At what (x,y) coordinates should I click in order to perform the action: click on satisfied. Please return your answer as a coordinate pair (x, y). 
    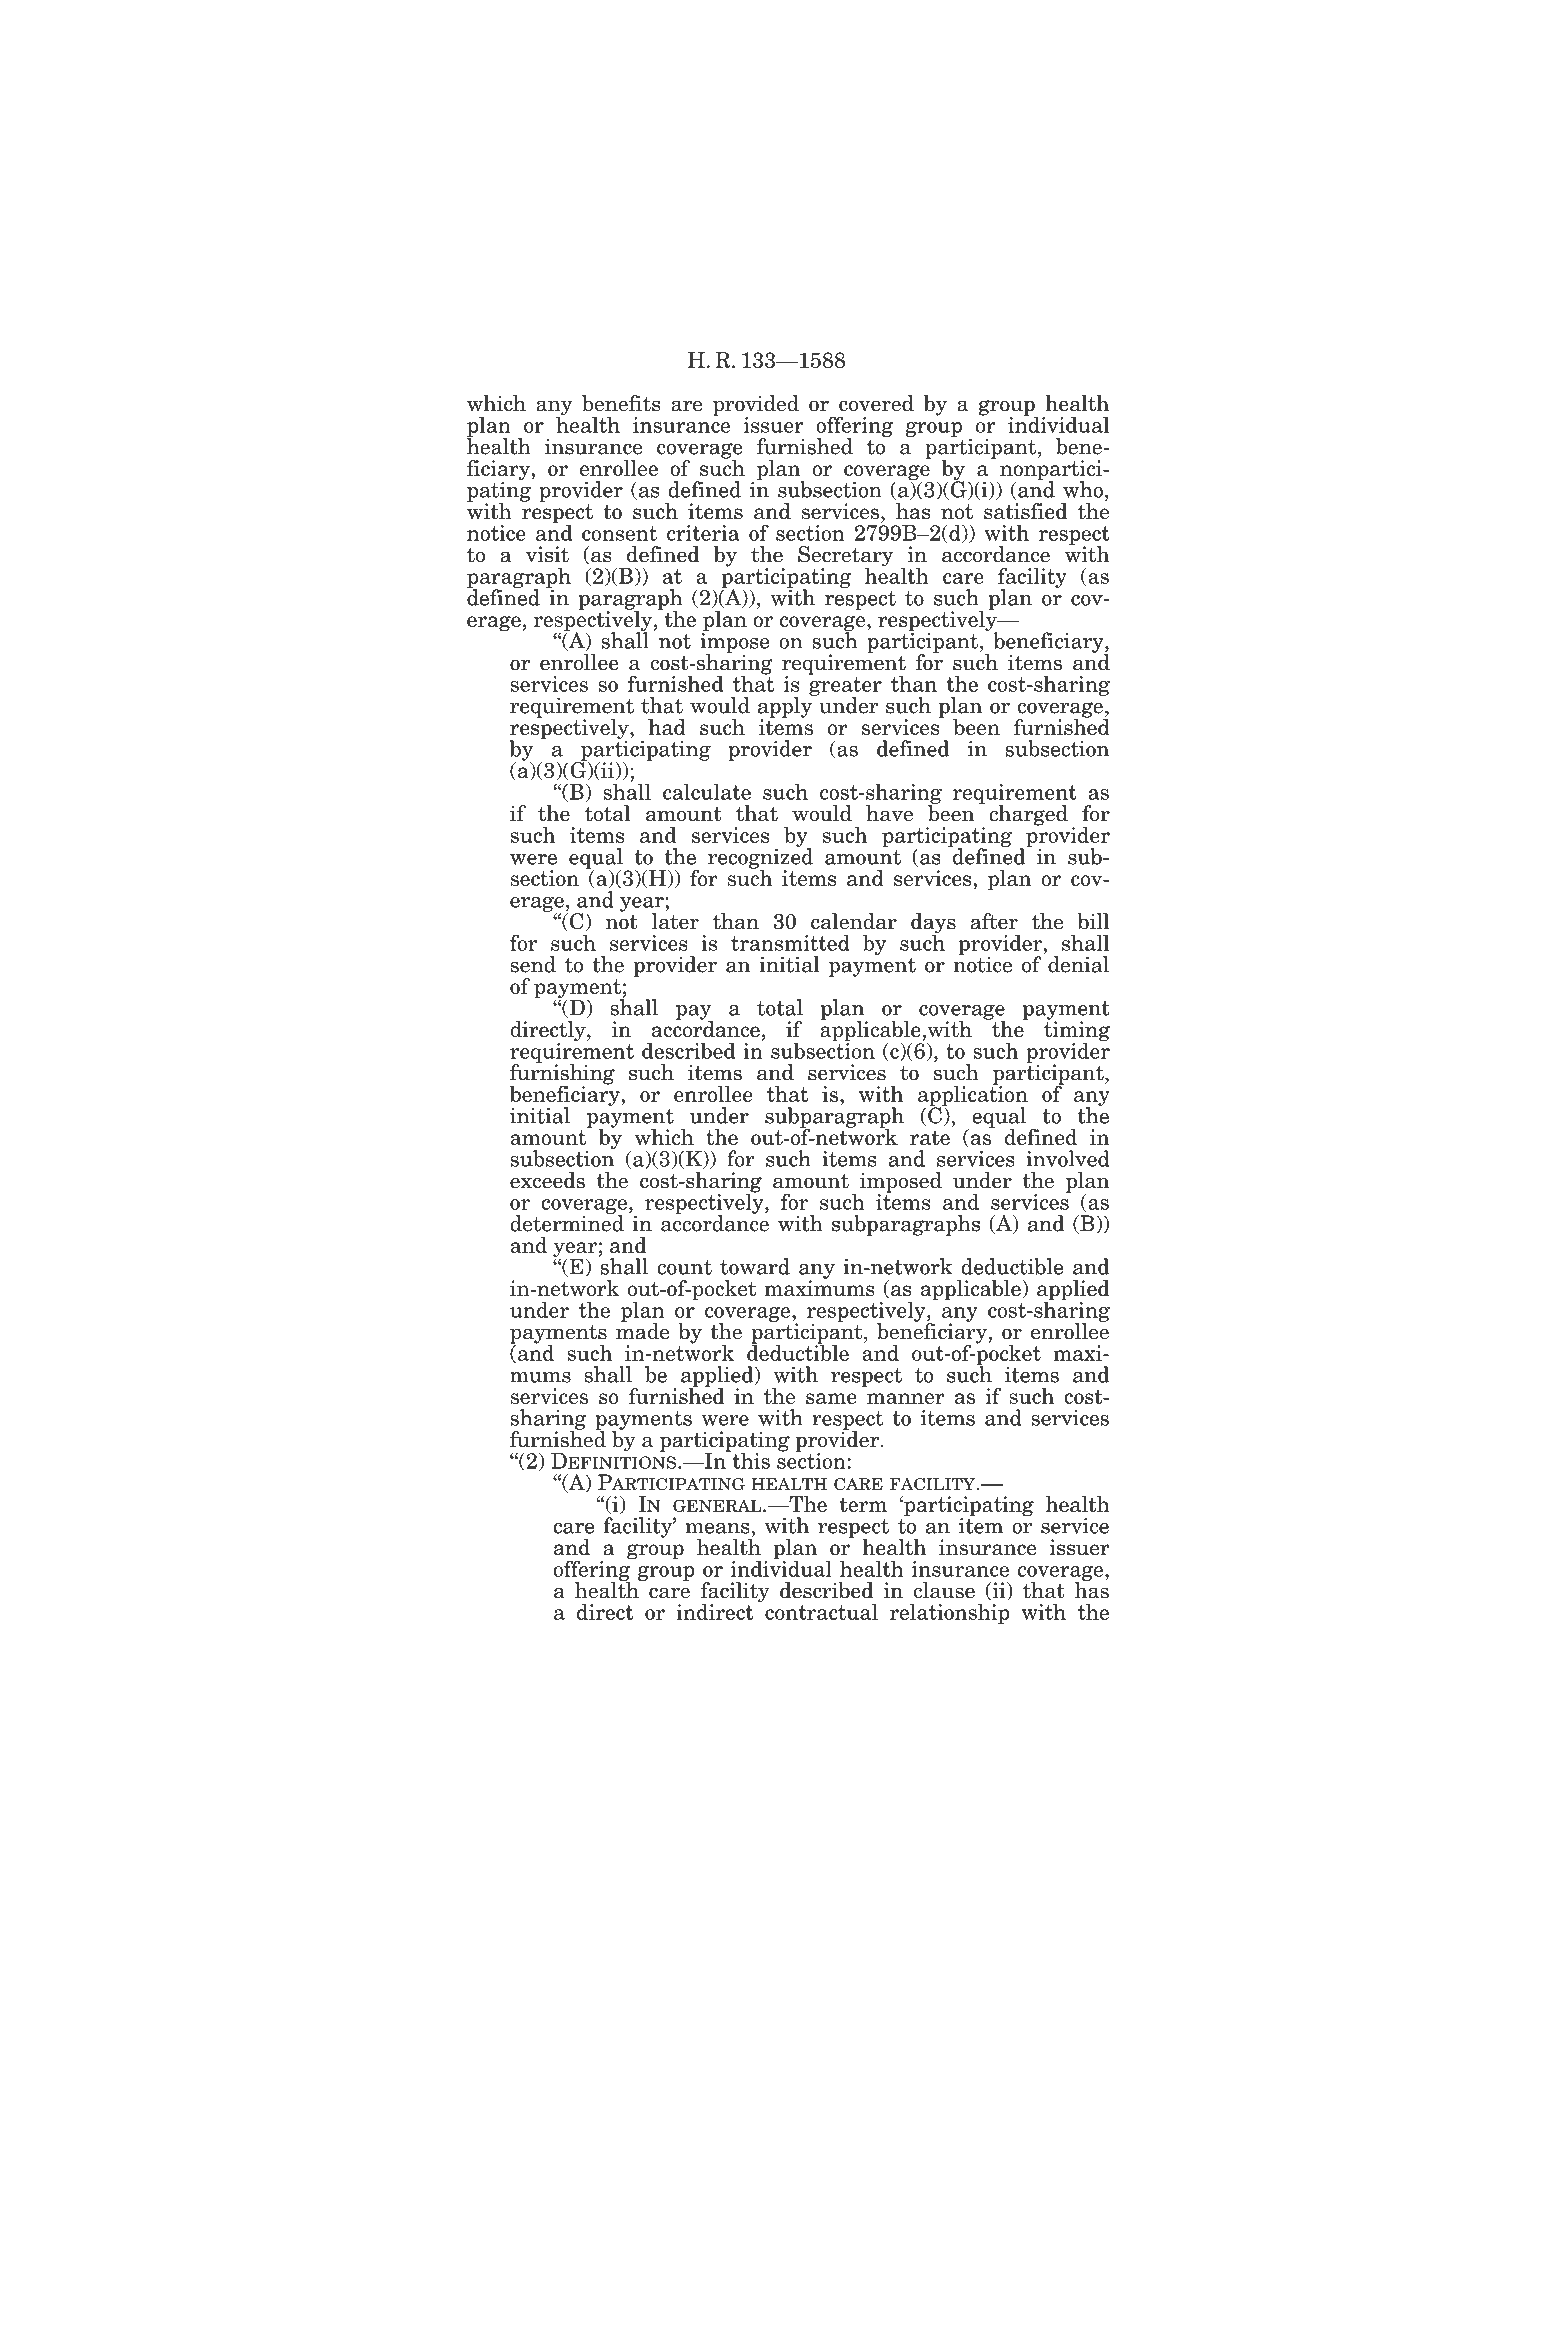
    Looking at the image, I should click on (1025, 511).
